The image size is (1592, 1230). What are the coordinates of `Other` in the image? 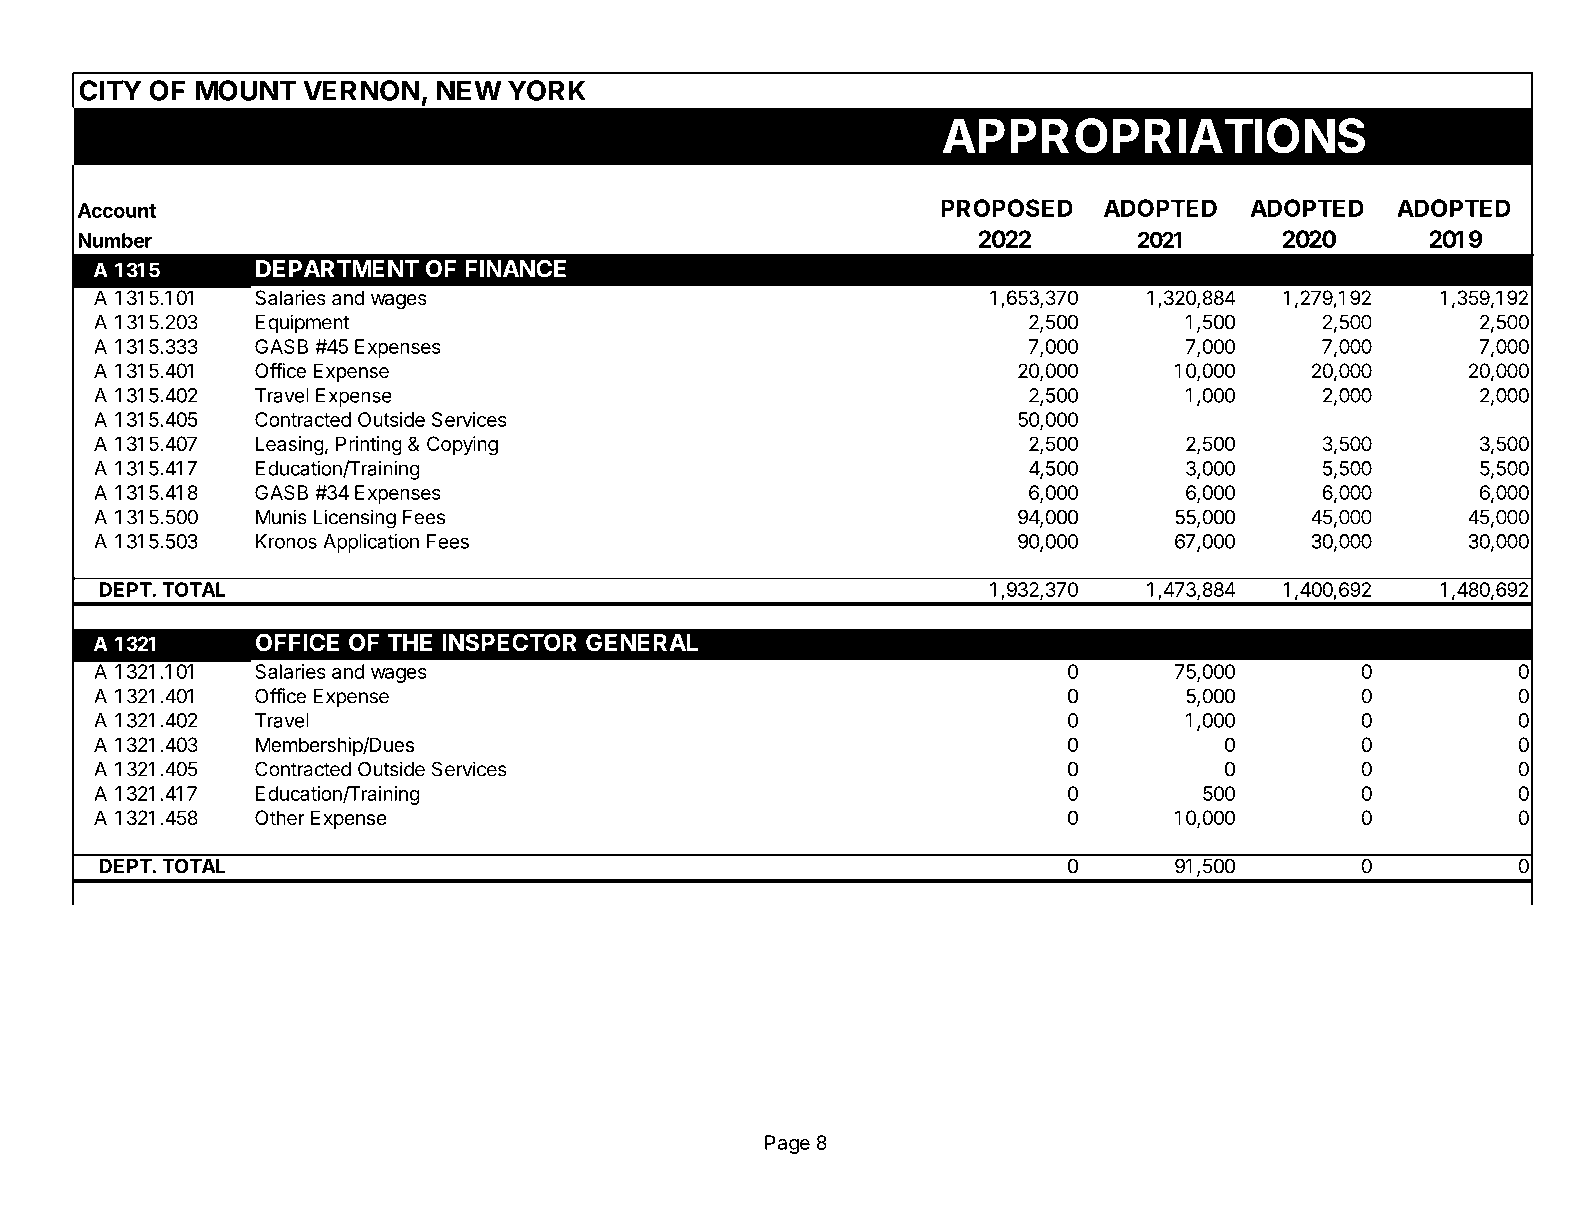 It's located at (280, 818).
